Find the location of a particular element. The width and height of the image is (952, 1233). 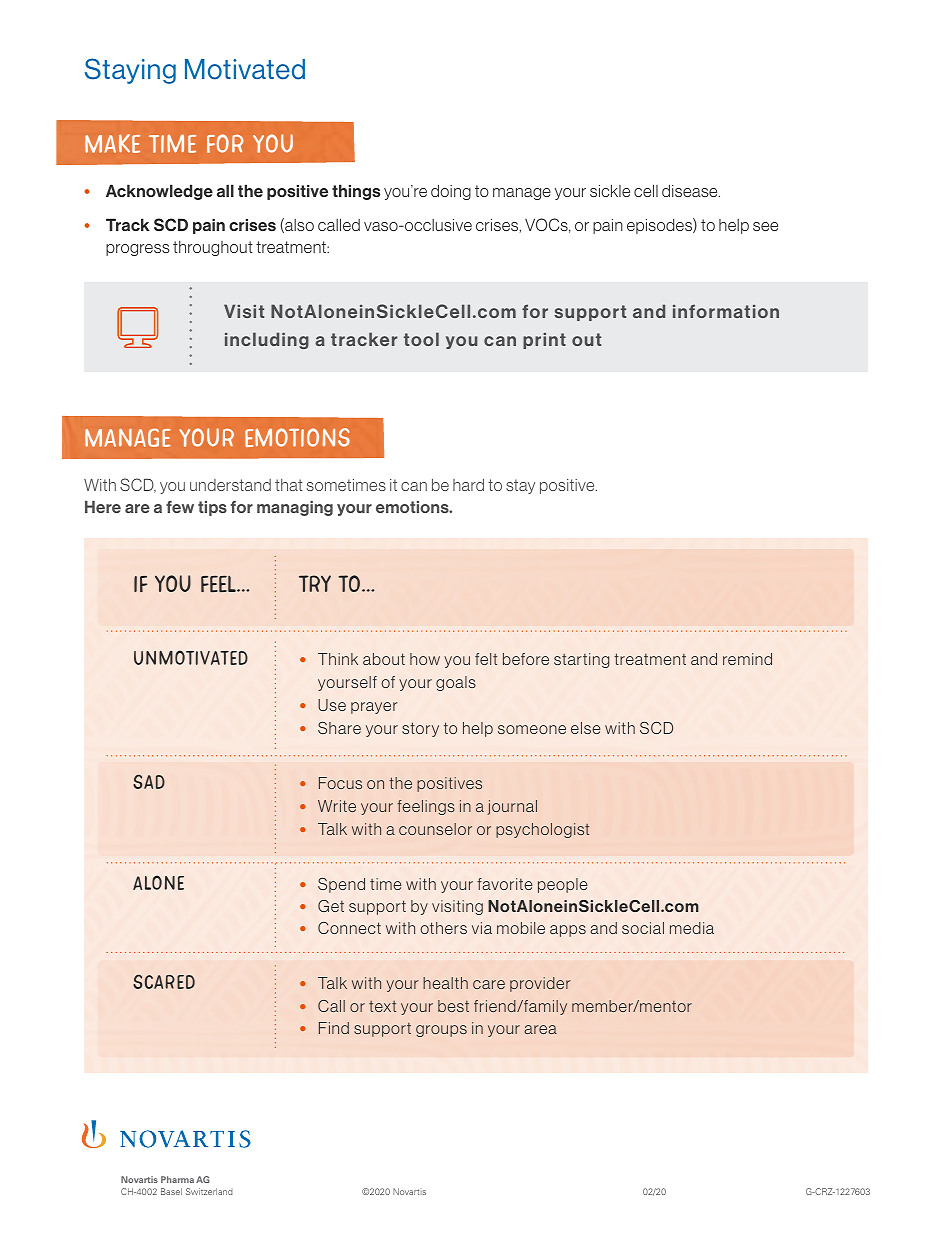

doing is located at coordinates (451, 192).
